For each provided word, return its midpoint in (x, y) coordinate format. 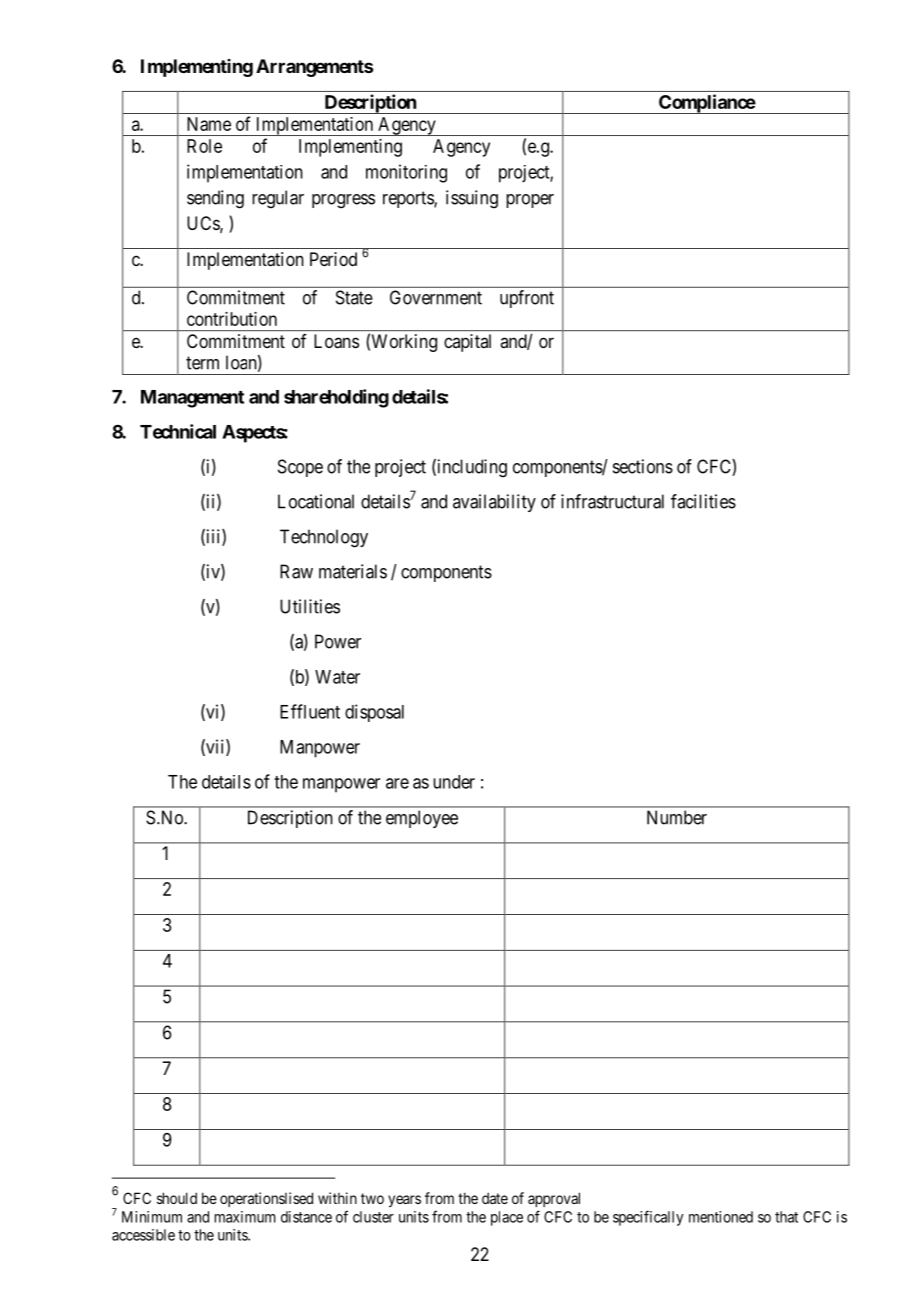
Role (204, 146)
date (495, 1198)
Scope (300, 468)
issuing (472, 199)
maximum (245, 1217)
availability (494, 503)
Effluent (310, 711)
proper (530, 201)
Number (677, 817)
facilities (703, 501)
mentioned (721, 1217)
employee (422, 819)
